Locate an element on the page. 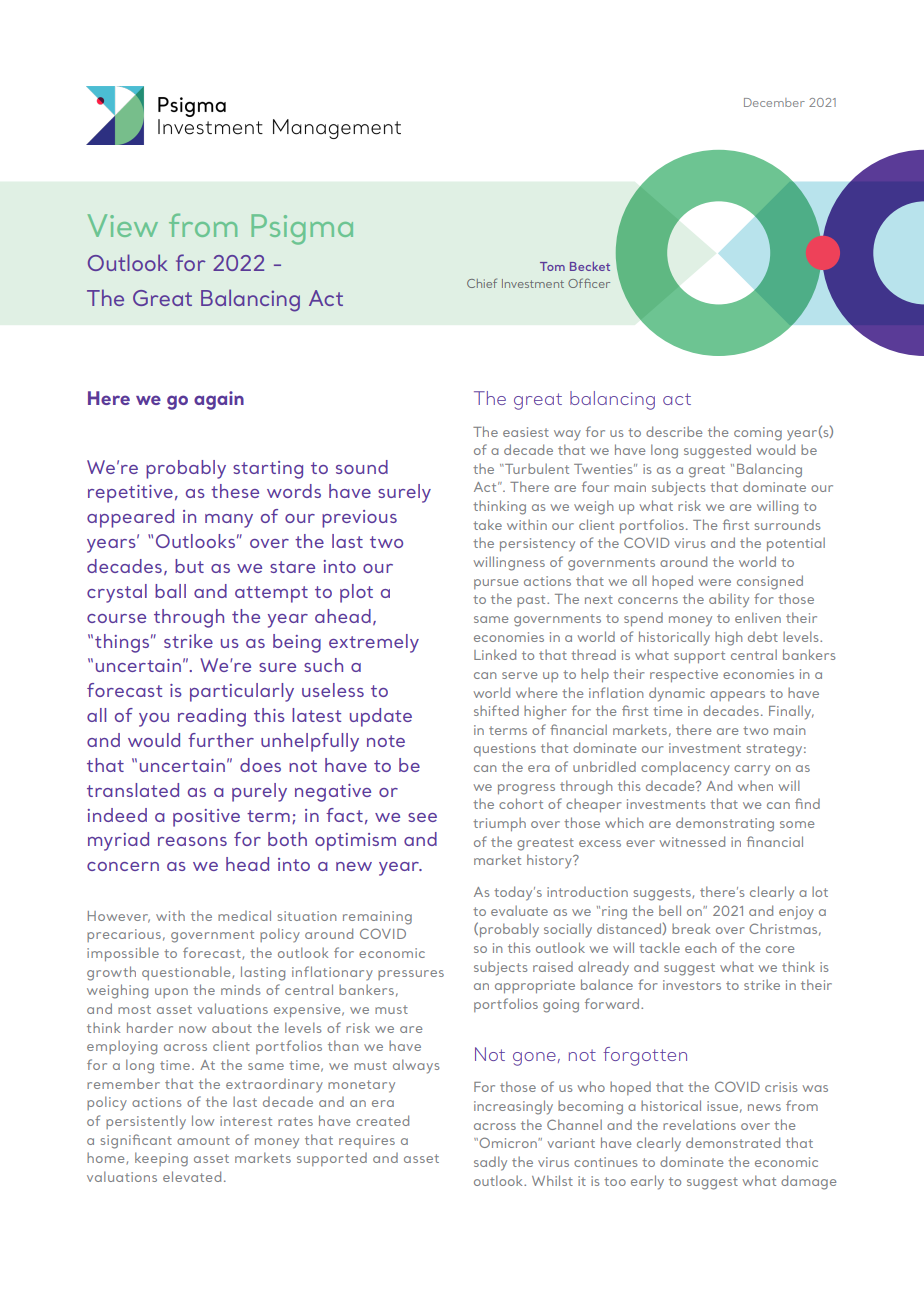 Image resolution: width=924 pixels, height=1308 pixels. these is located at coordinates (235, 491).
